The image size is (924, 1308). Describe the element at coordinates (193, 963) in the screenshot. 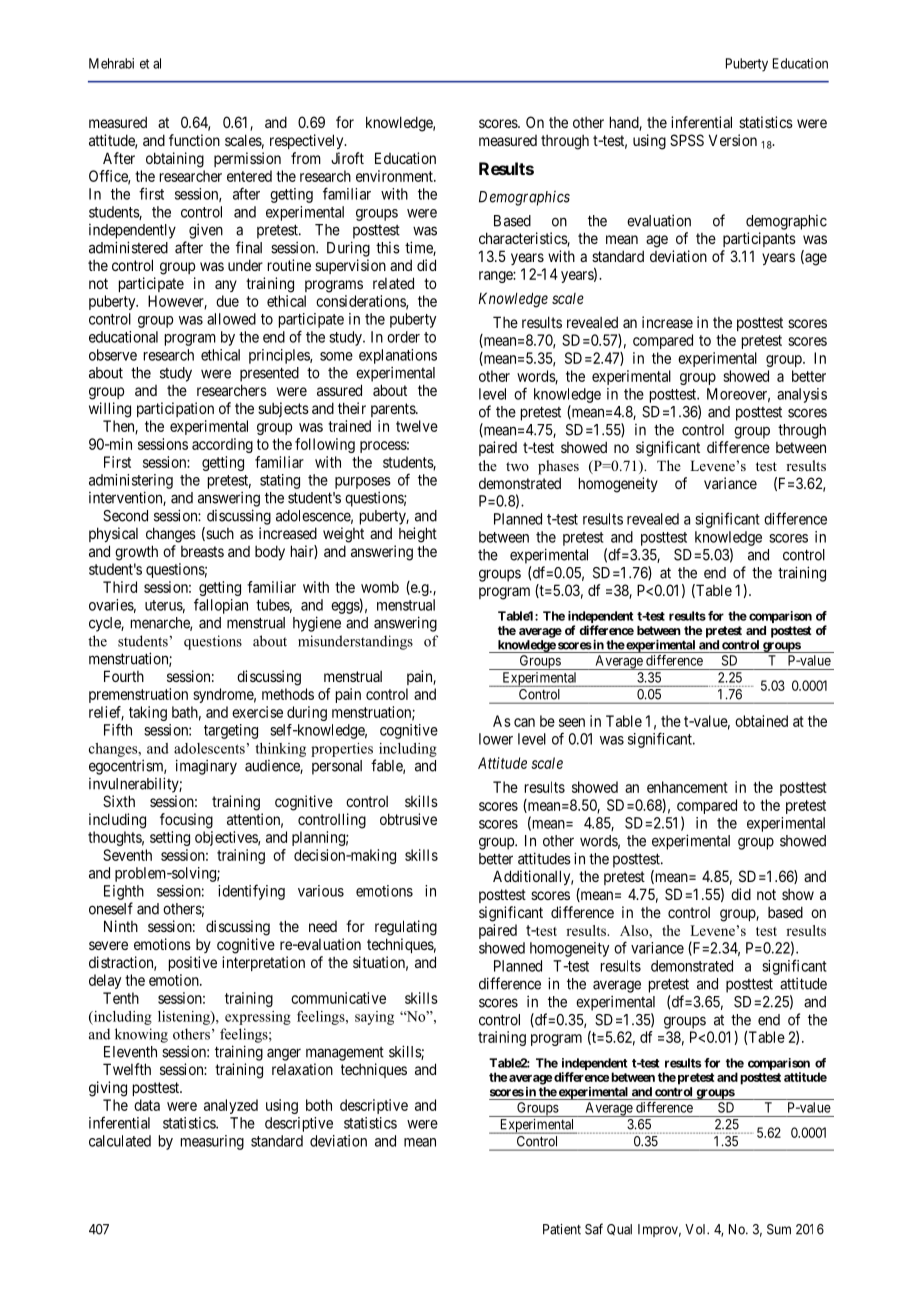

I see `positive` at that location.
